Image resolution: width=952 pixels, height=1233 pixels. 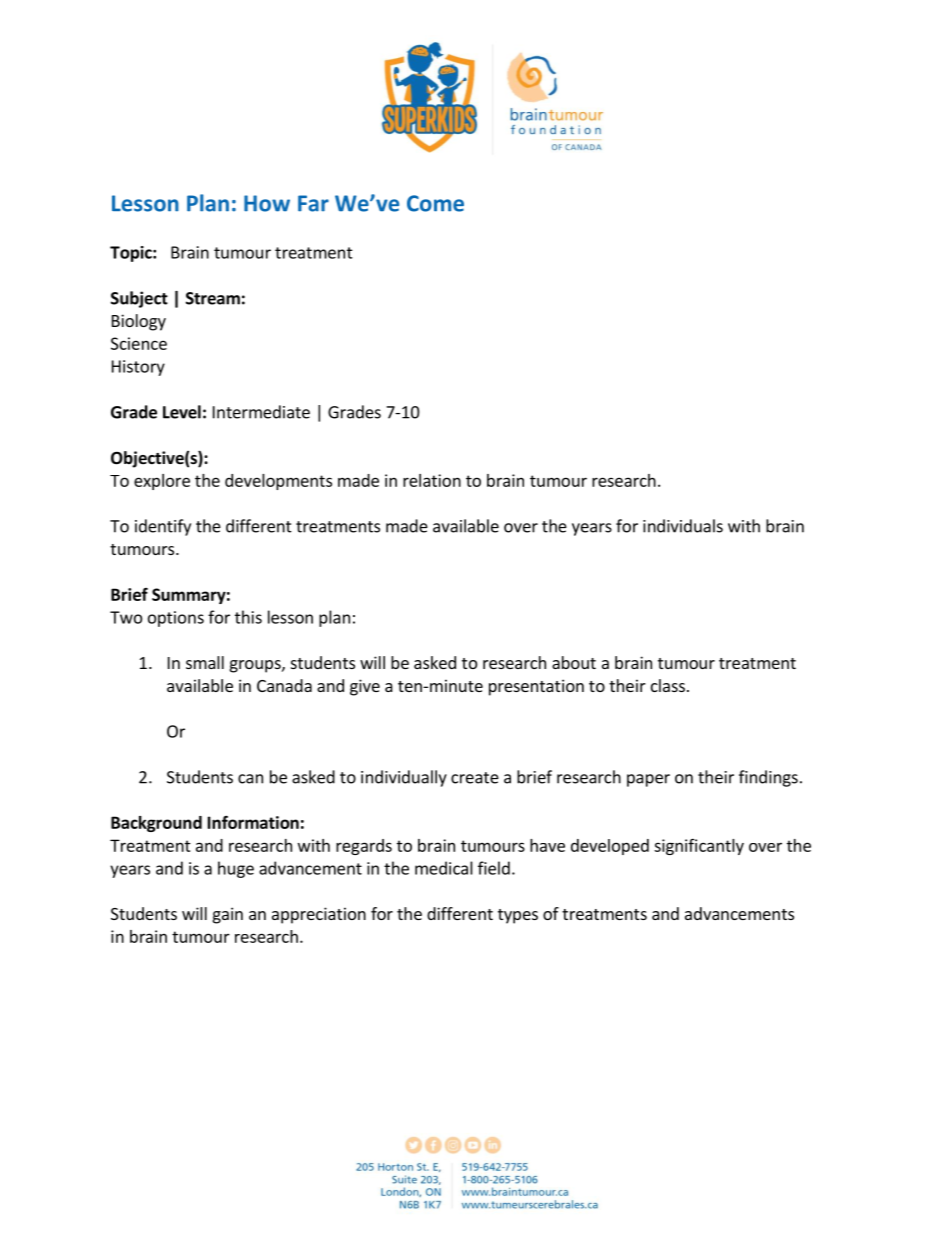 I want to click on significantly, so click(x=699, y=847).
